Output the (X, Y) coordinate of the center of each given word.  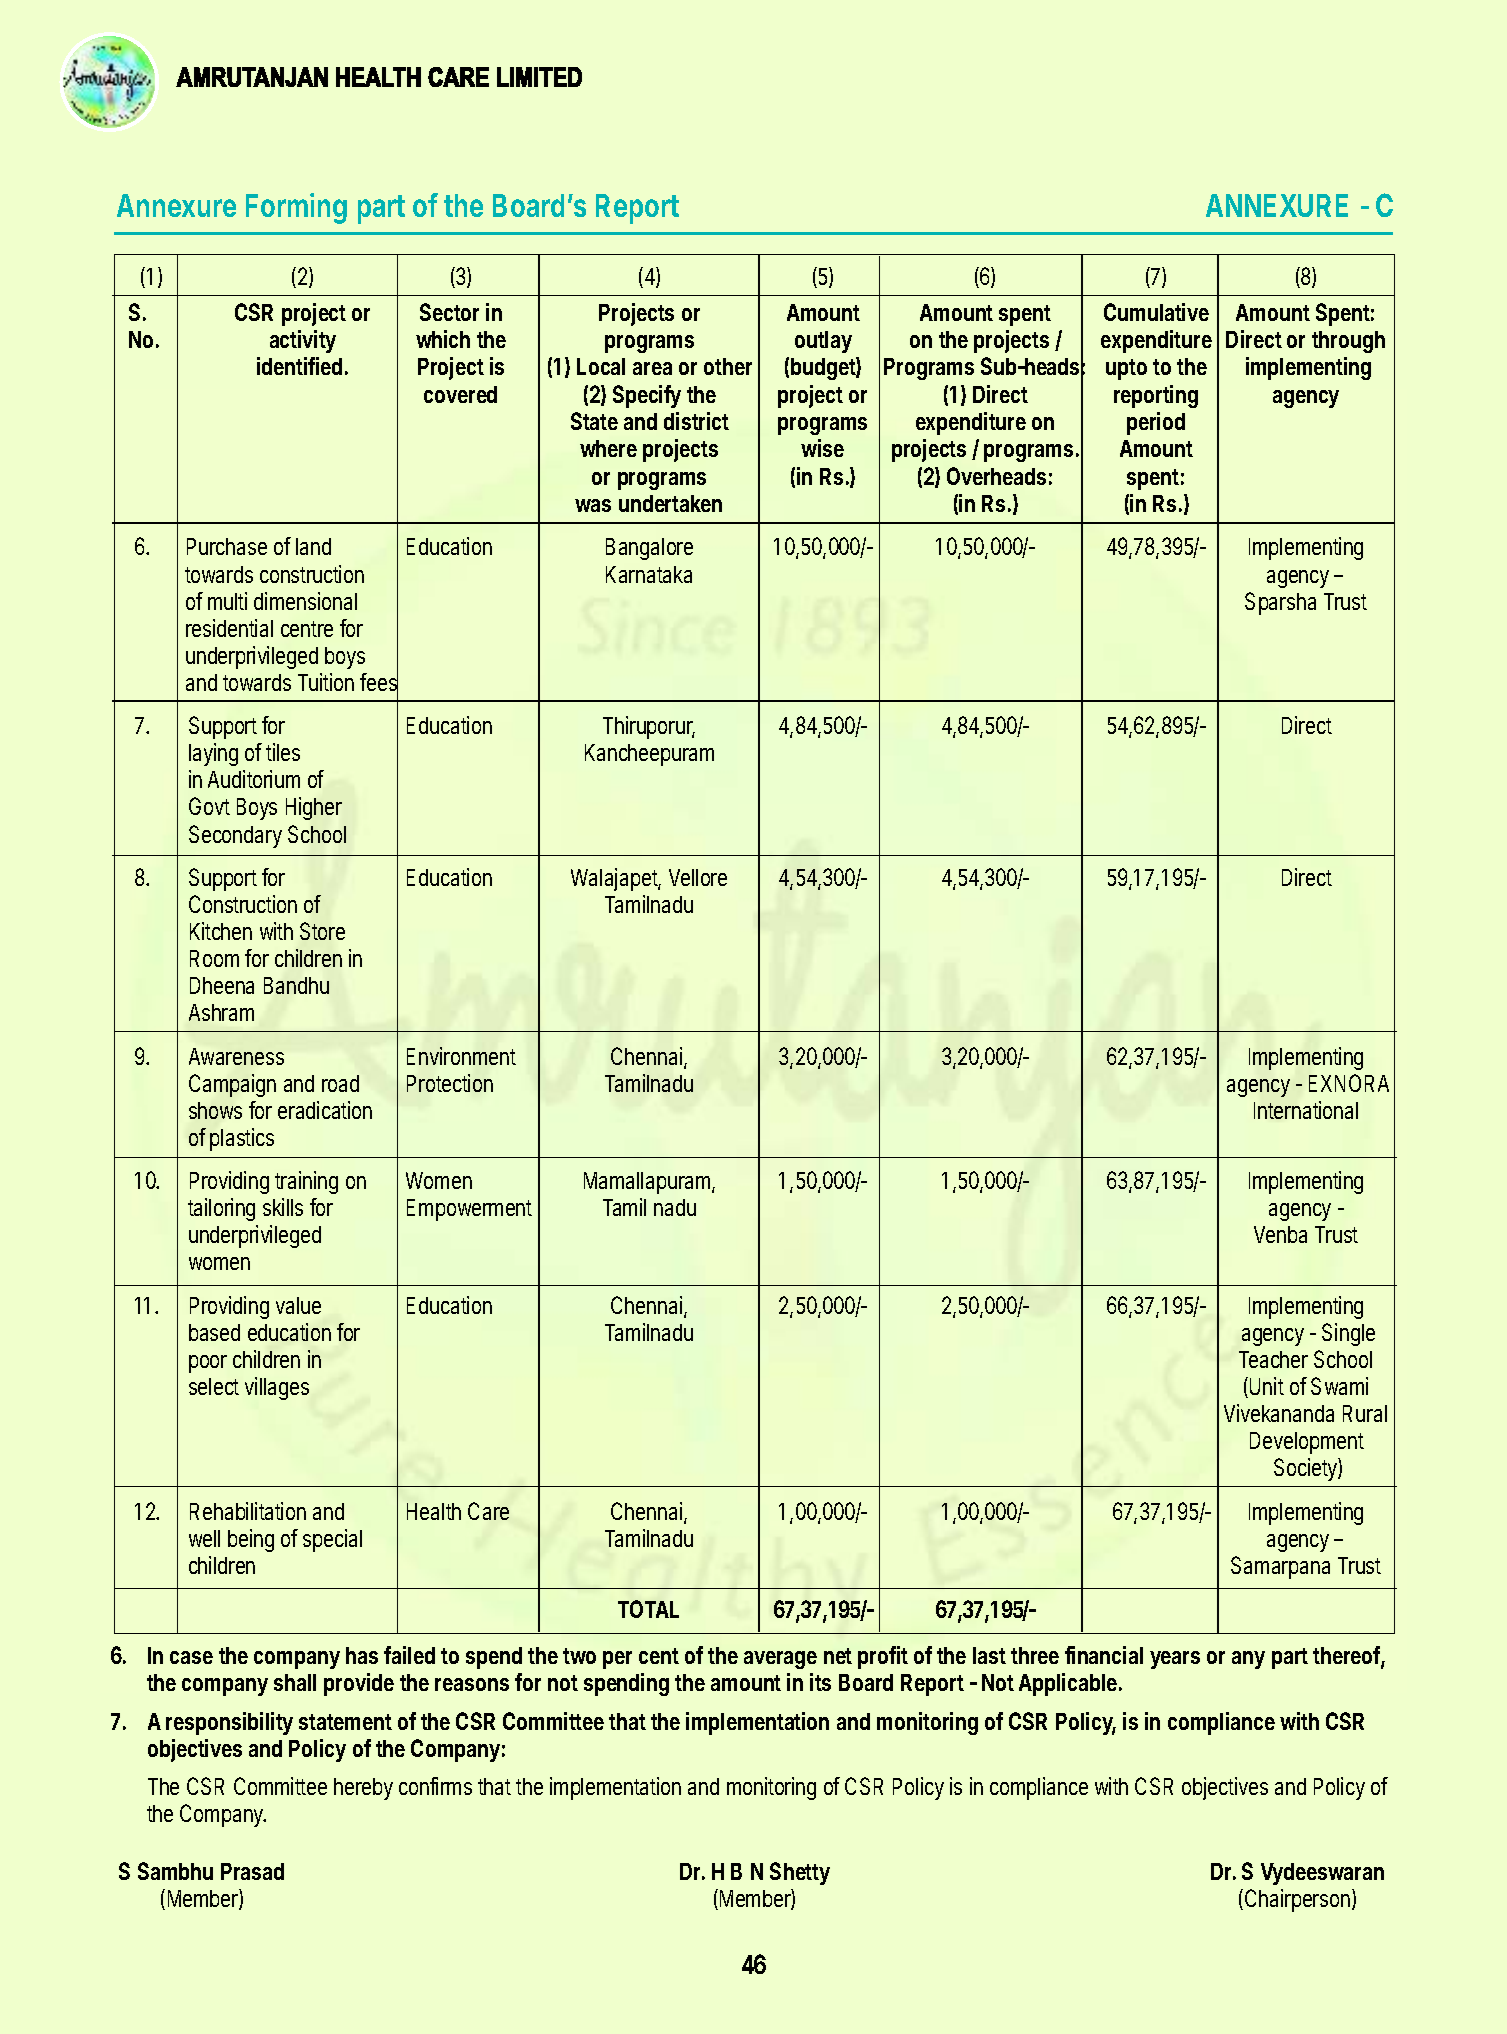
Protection (450, 1083)
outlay (823, 342)
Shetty (800, 1873)
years (1175, 1660)
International (1306, 1110)
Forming (296, 208)
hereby (363, 1789)
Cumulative (1156, 312)
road (340, 1083)
